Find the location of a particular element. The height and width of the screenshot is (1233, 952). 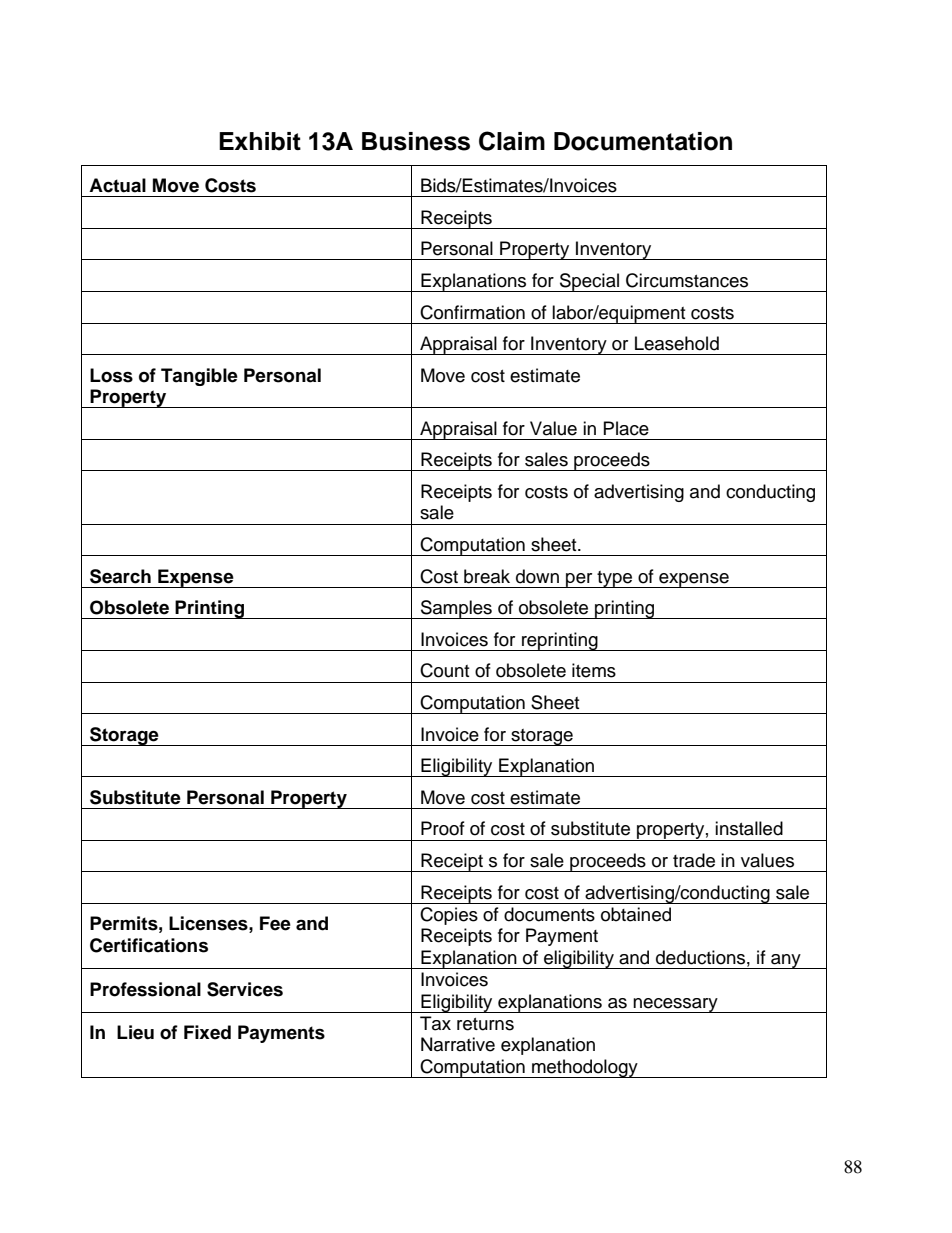

Search is located at coordinates (120, 576).
